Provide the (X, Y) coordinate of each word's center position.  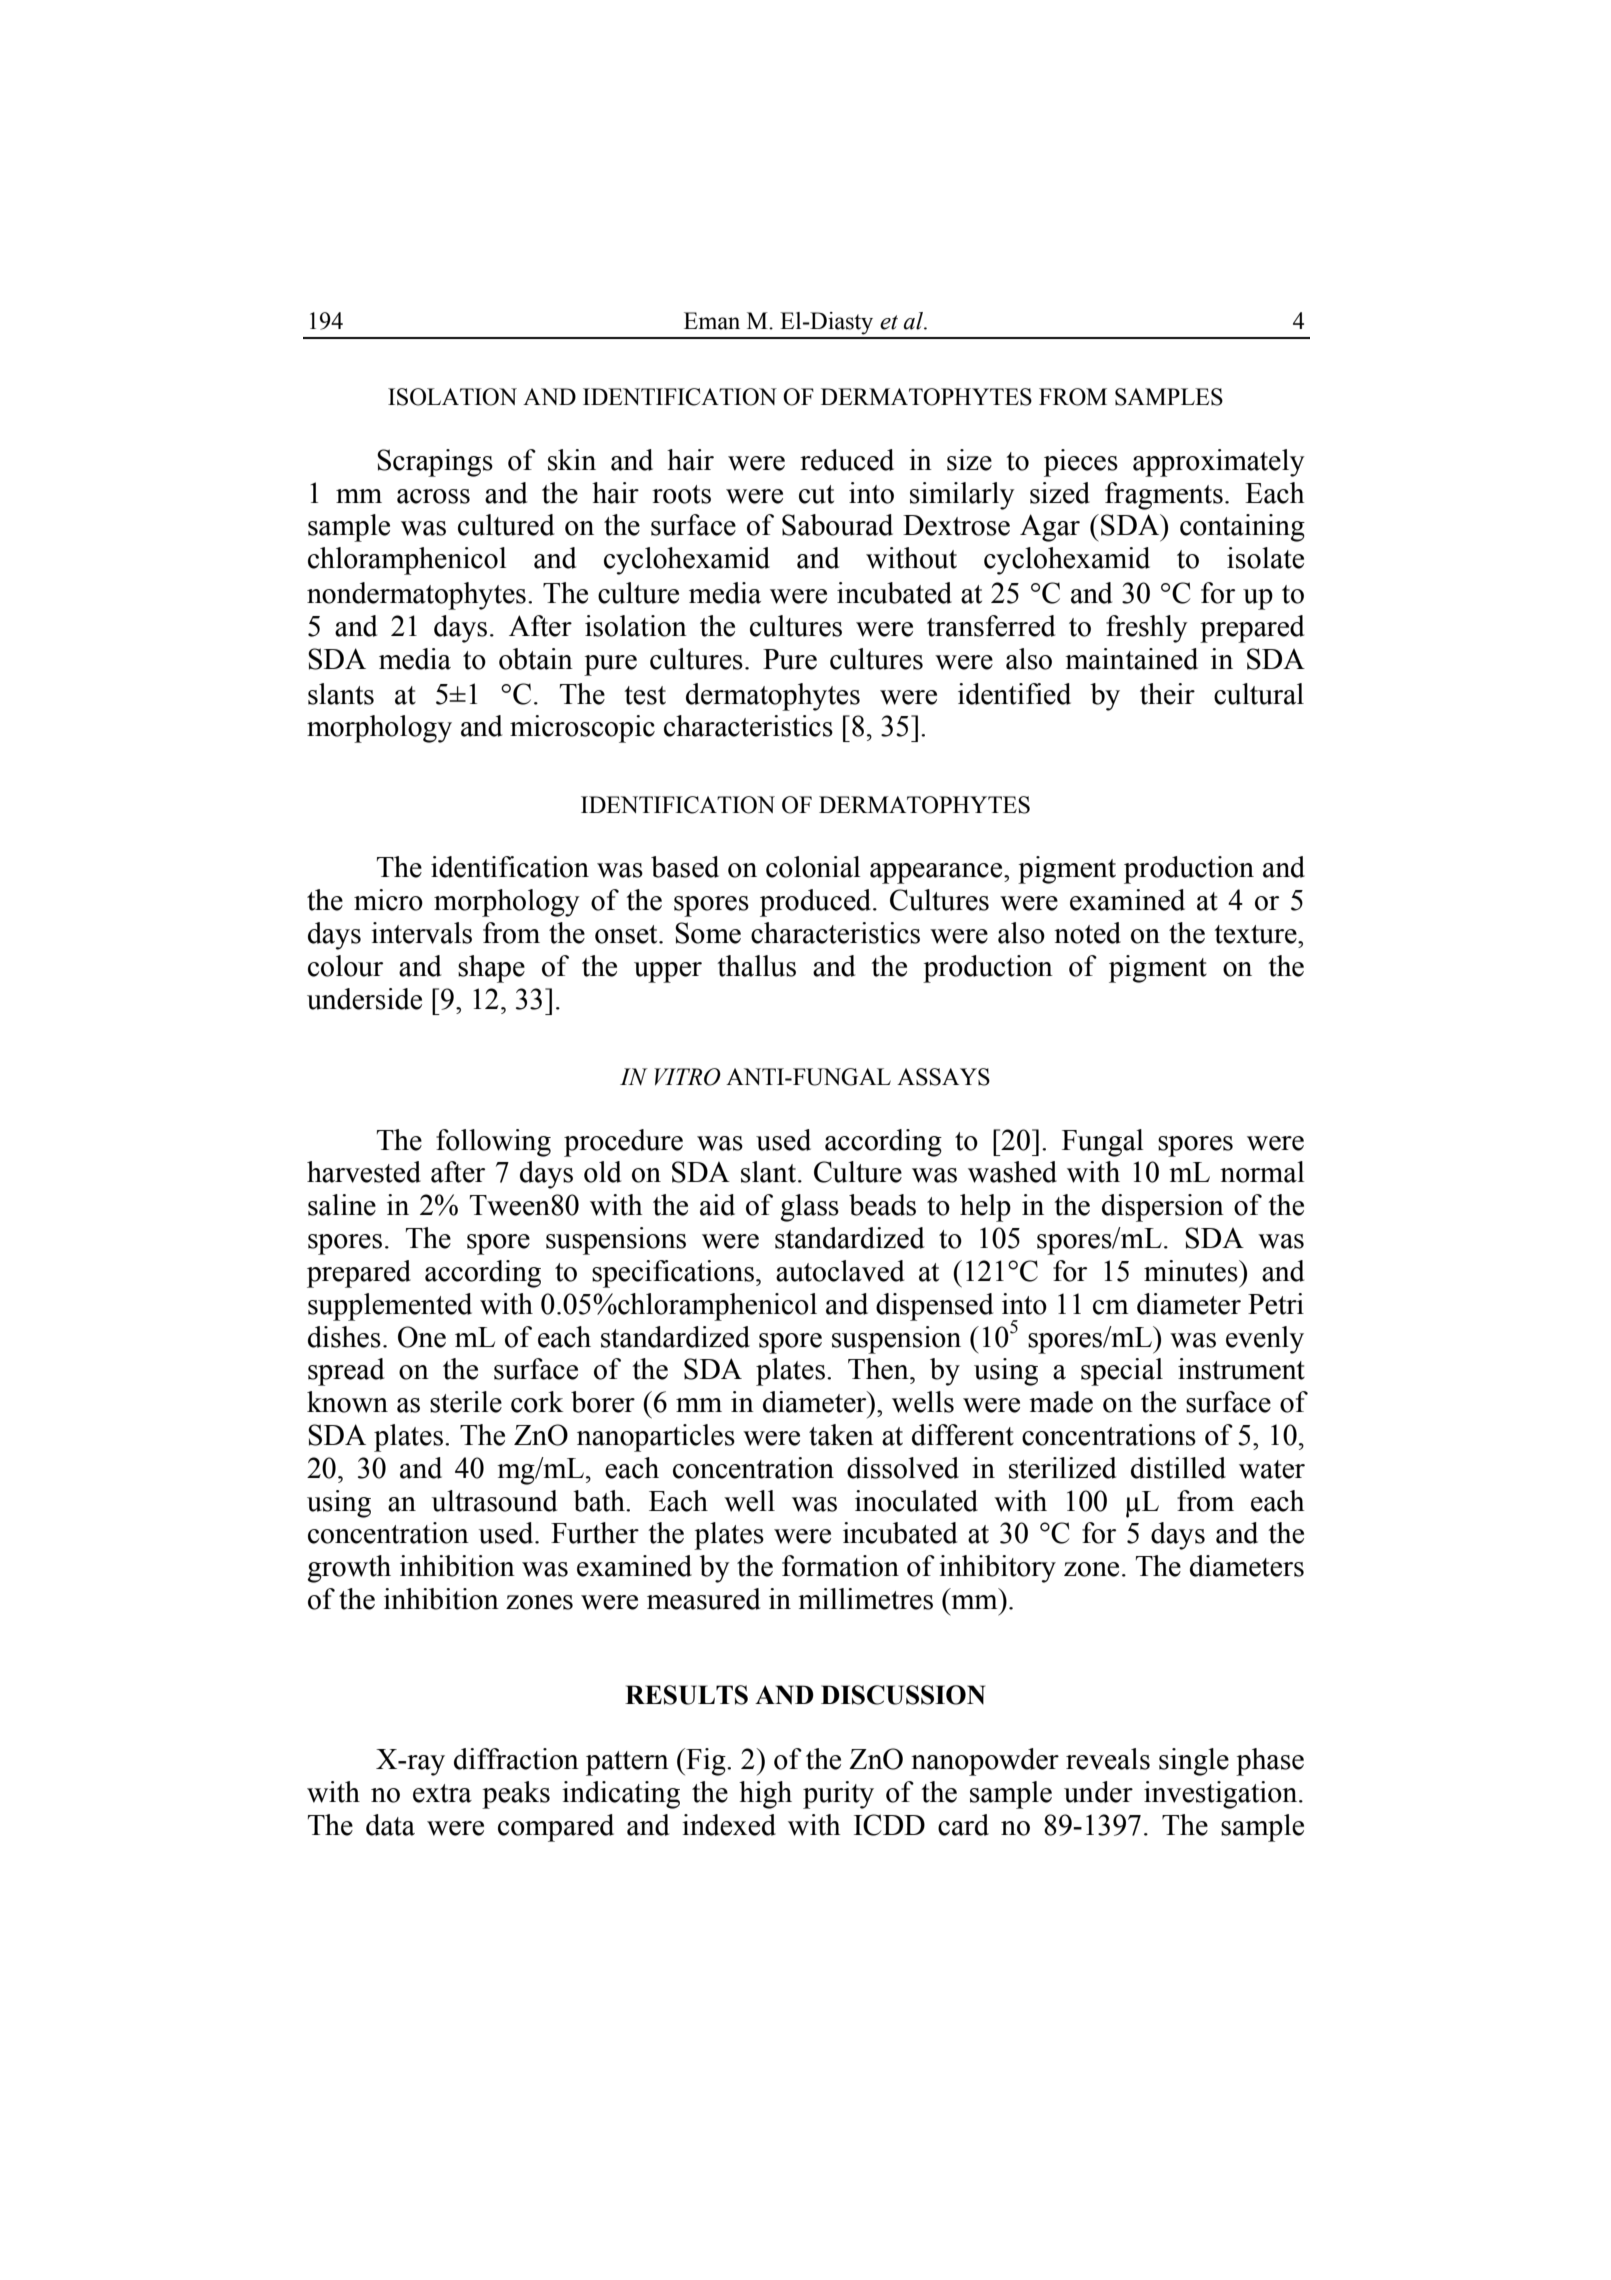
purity (838, 1795)
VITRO (687, 1077)
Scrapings (435, 463)
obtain (536, 659)
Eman (712, 321)
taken (841, 1435)
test (645, 695)
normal (1262, 1172)
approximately (1219, 463)
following (493, 1143)
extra (442, 1793)
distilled (1178, 1468)
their (1167, 694)
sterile (466, 1402)
